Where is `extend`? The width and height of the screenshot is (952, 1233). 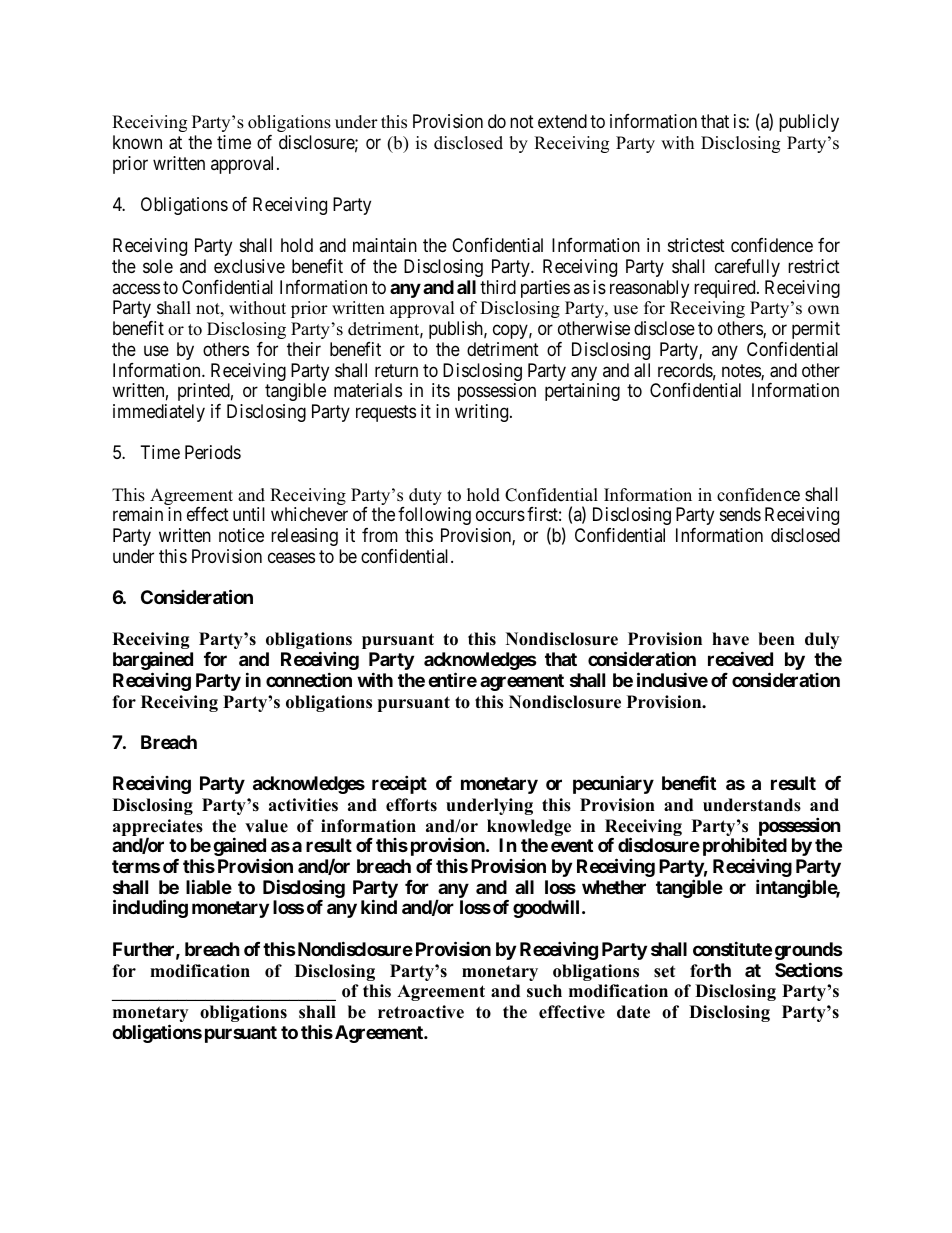 extend is located at coordinates (562, 121).
